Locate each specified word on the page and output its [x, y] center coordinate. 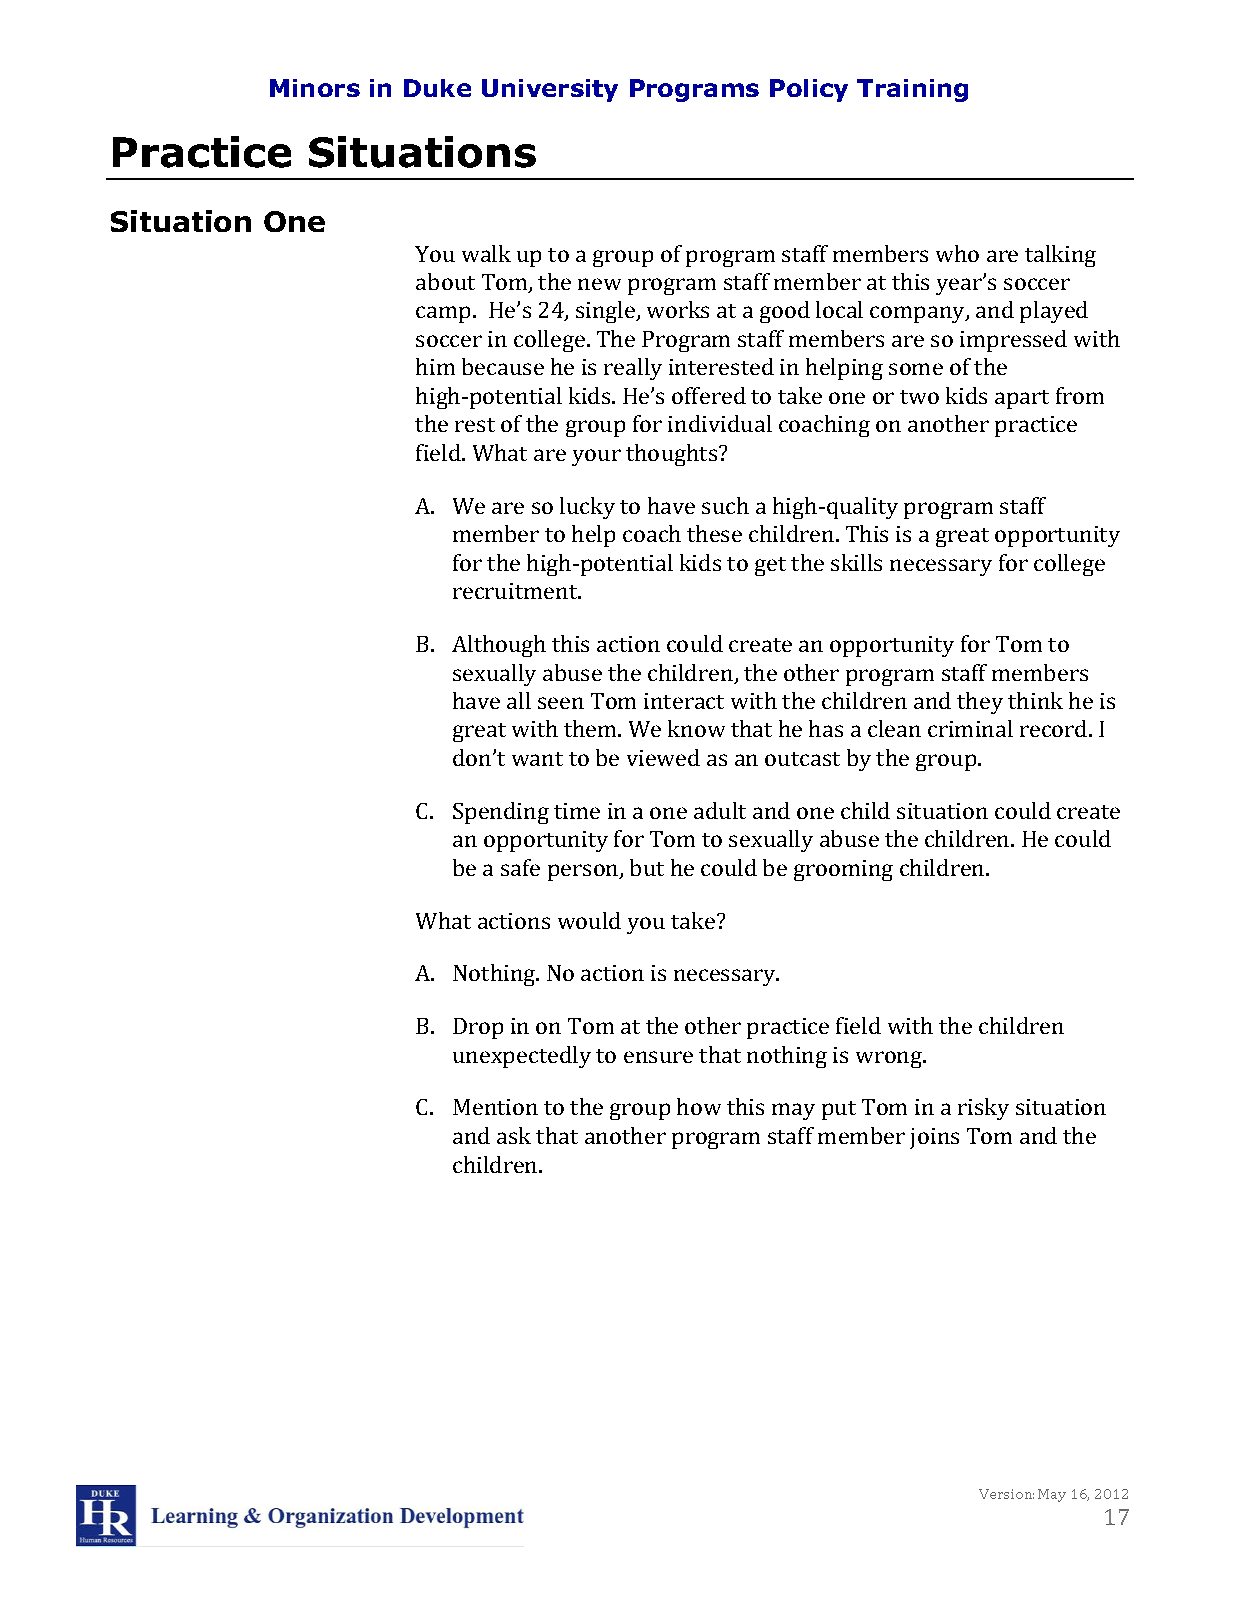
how [699, 1106]
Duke [437, 88]
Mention [495, 1107]
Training [912, 90]
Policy [809, 90]
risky [983, 1109]
